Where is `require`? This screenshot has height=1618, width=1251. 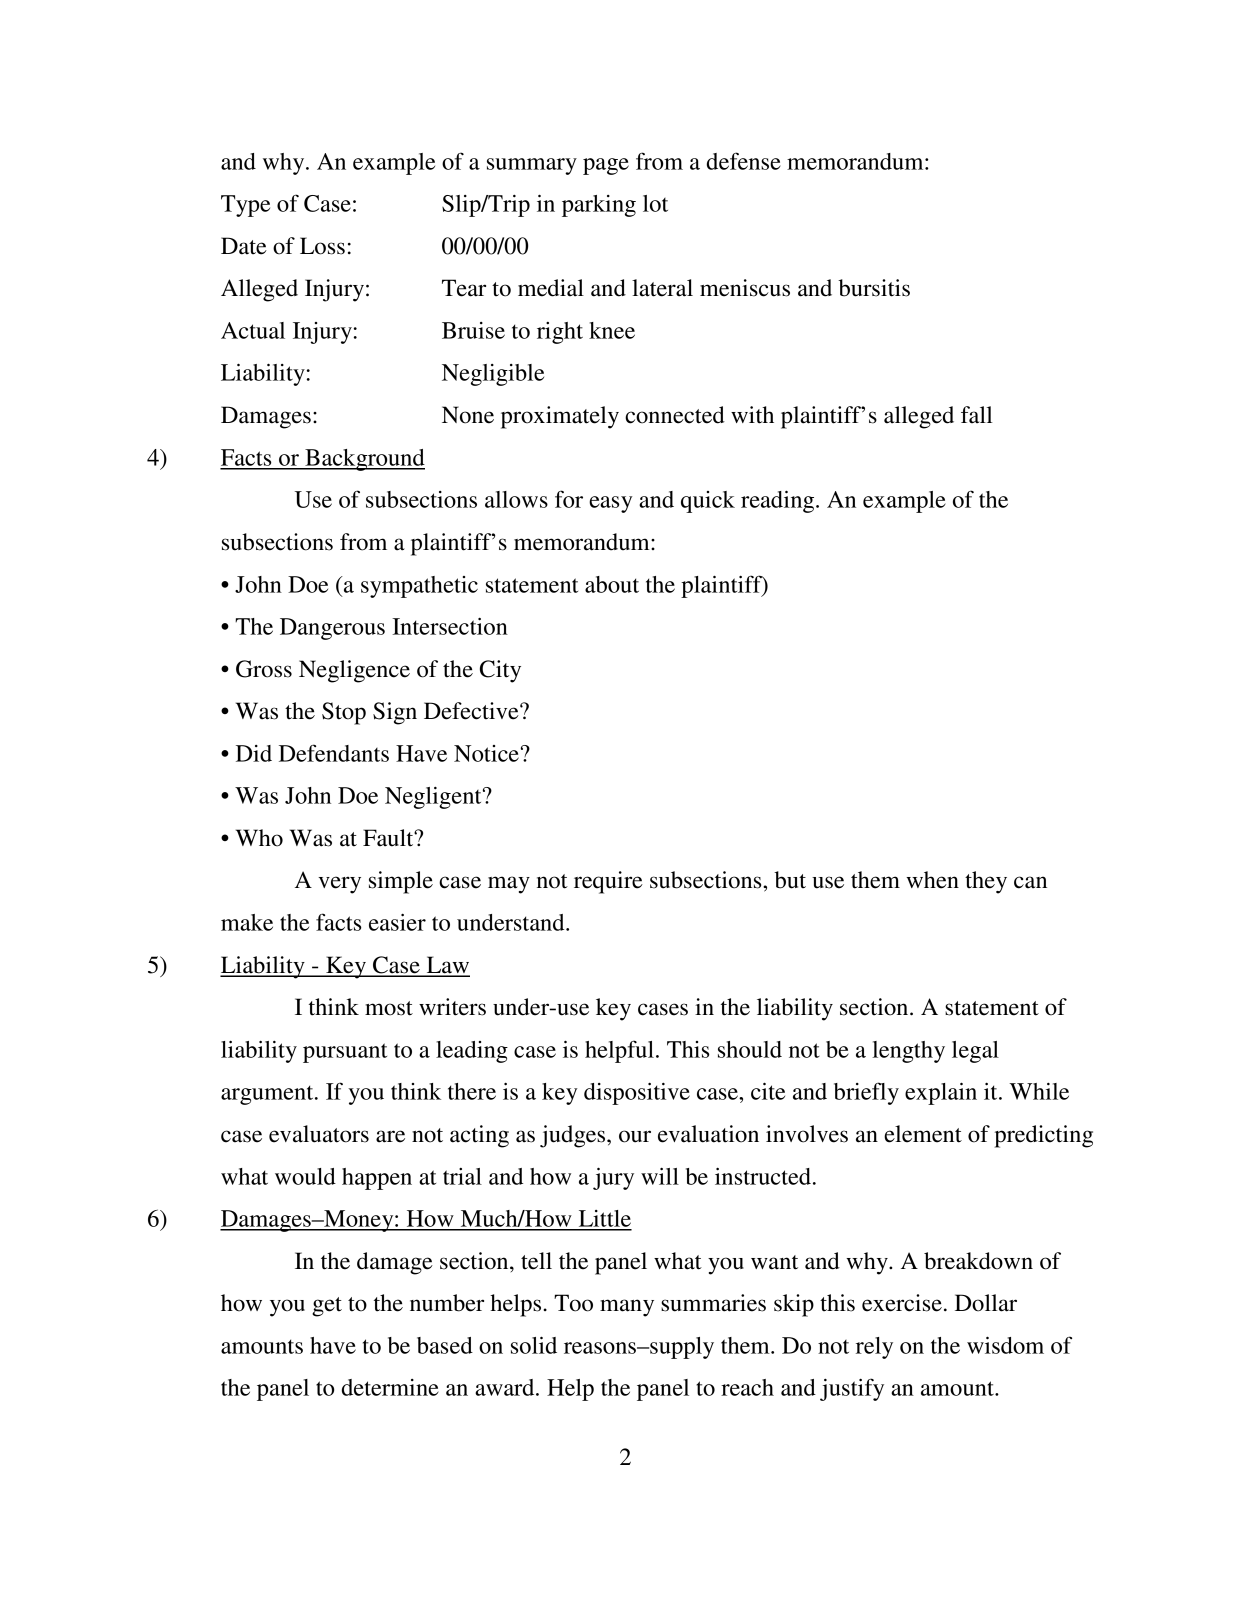
require is located at coordinates (608, 882).
